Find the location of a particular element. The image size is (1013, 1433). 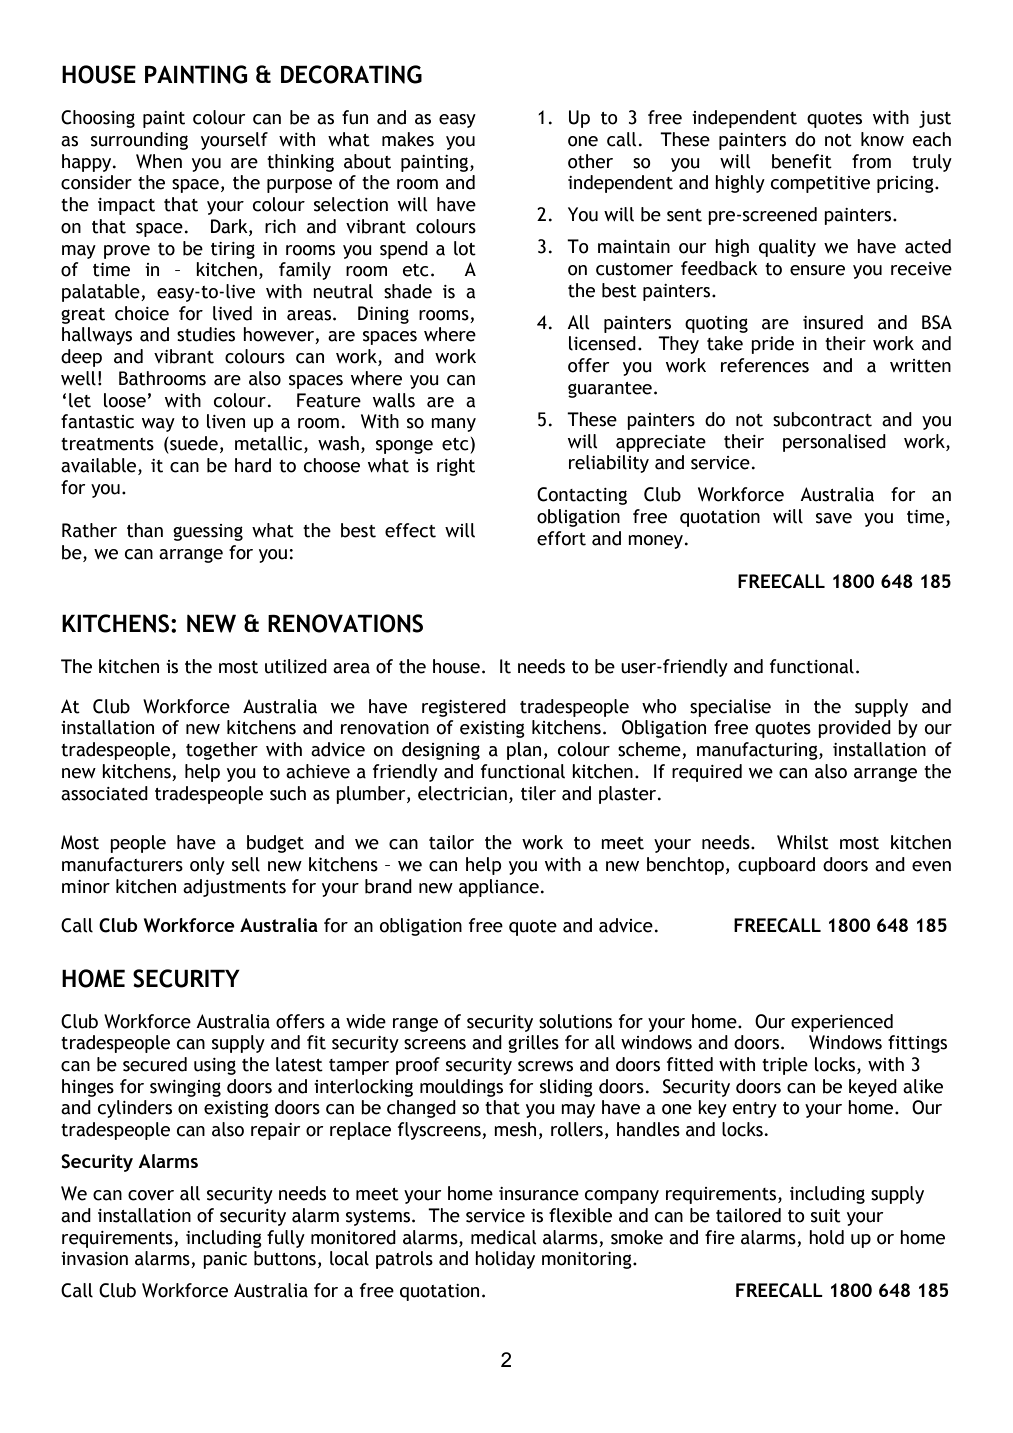

medical is located at coordinates (504, 1237).
